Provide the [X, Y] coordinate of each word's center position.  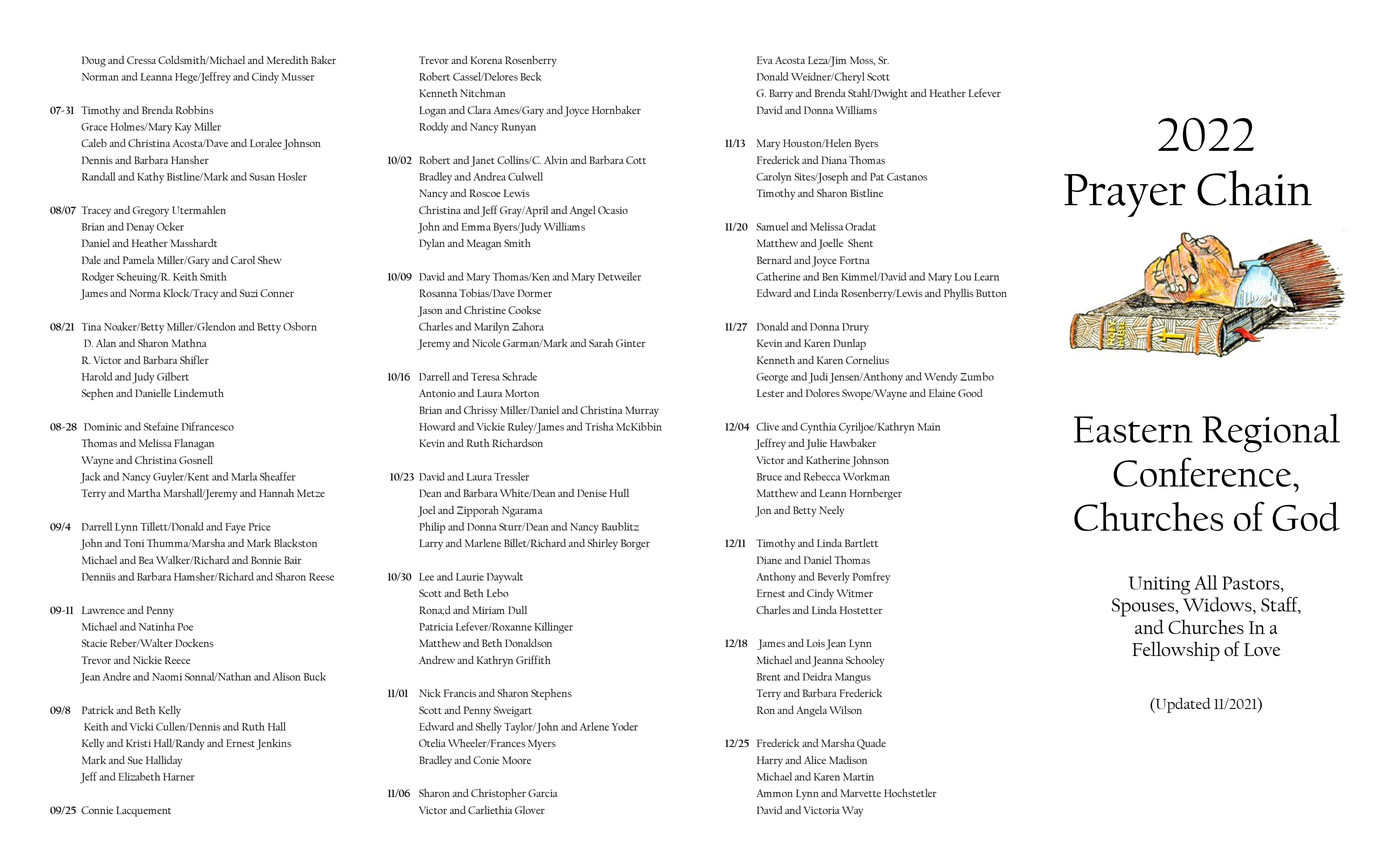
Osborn [300, 326]
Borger [635, 544]
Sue [135, 760]
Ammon [774, 793]
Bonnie [266, 560]
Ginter [631, 343]
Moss [863, 60]
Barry [781, 94]
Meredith [287, 60]
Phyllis [959, 294]
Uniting [1159, 585]
